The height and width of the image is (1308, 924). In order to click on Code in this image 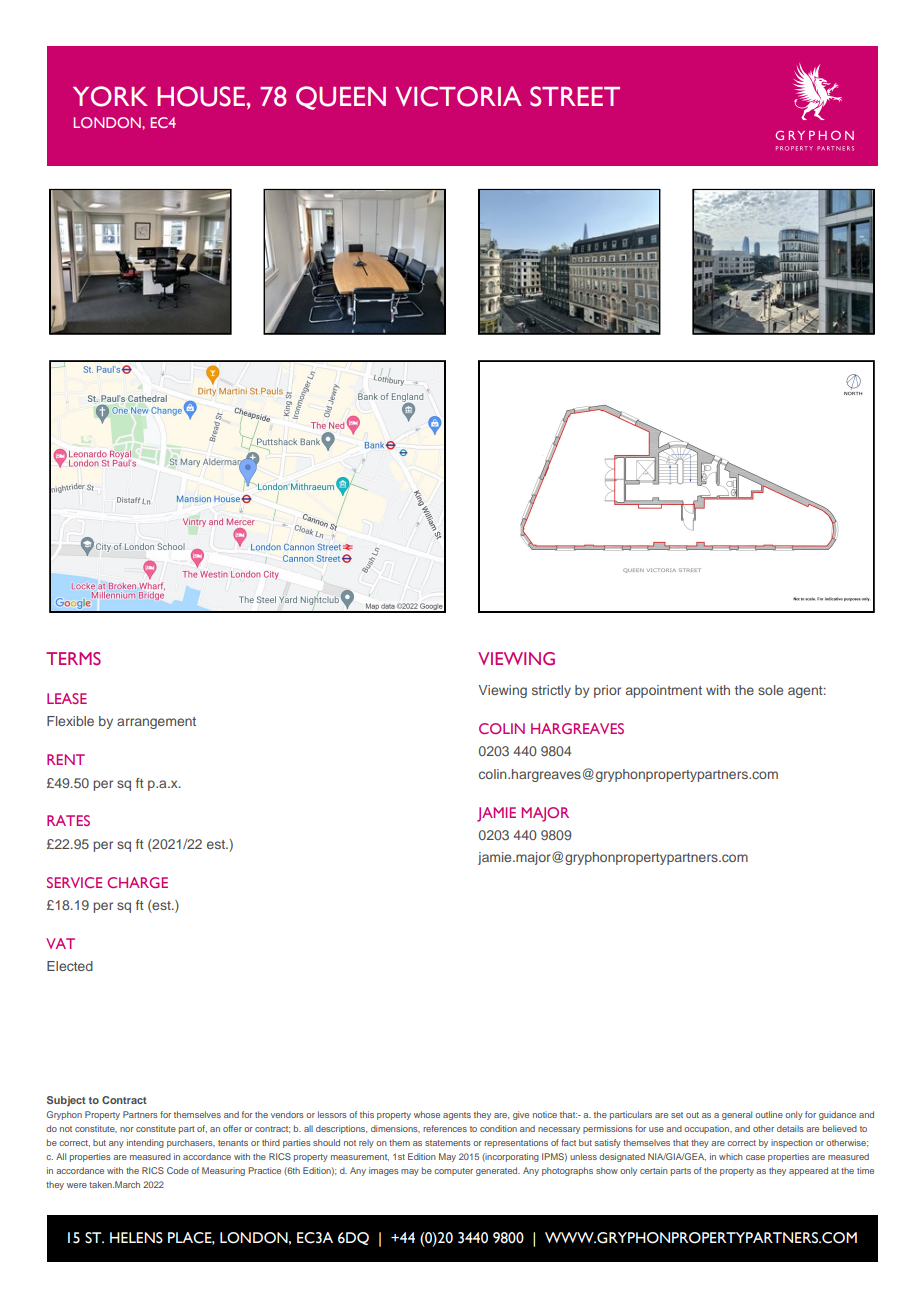, I will do `click(178, 1170)`.
